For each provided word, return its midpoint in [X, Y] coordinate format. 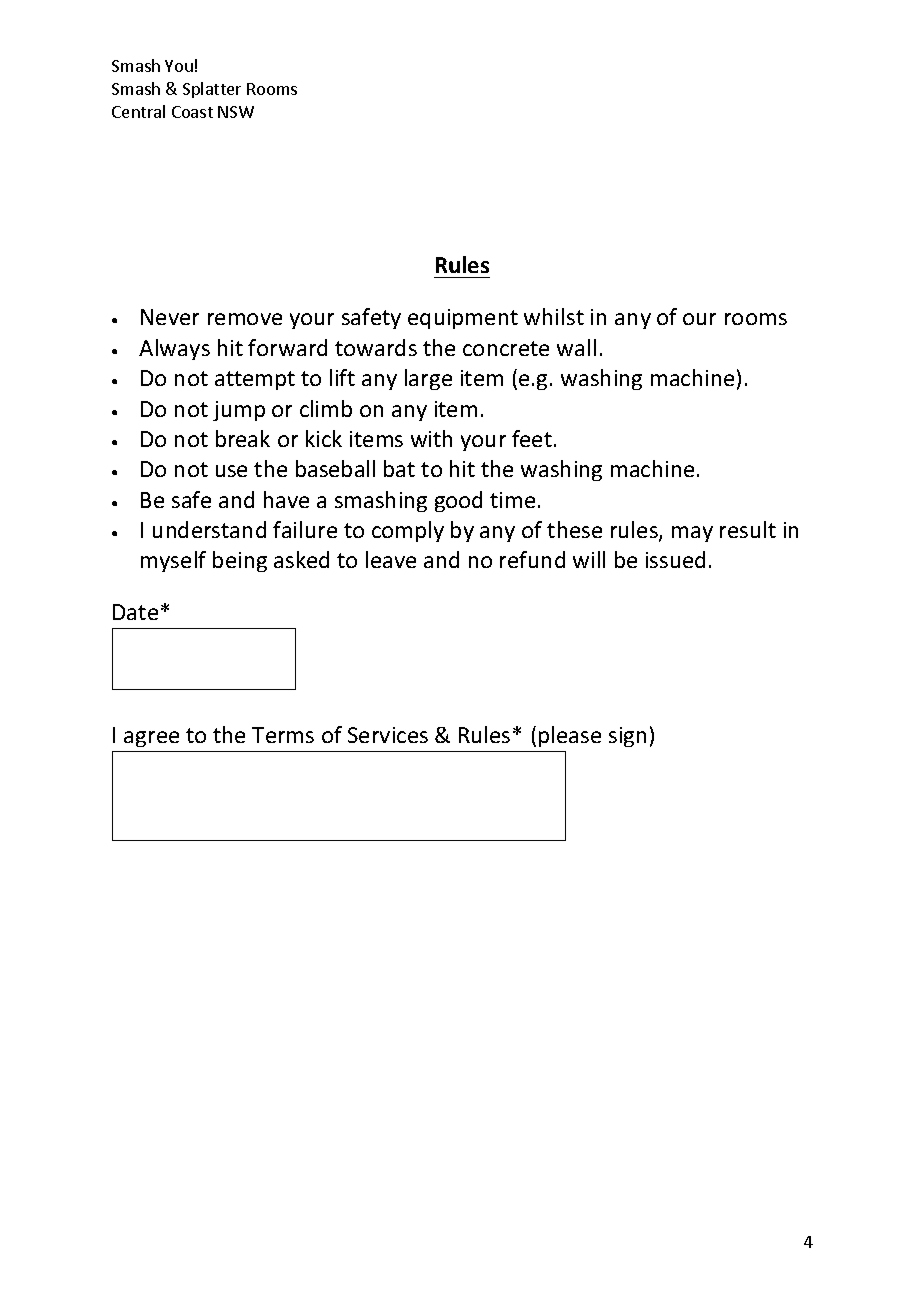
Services [388, 735]
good [458, 501]
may [692, 534]
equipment [463, 319]
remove [245, 319]
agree [151, 739]
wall [576, 347]
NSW [236, 112]
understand [209, 529]
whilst [554, 316]
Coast [192, 112]
